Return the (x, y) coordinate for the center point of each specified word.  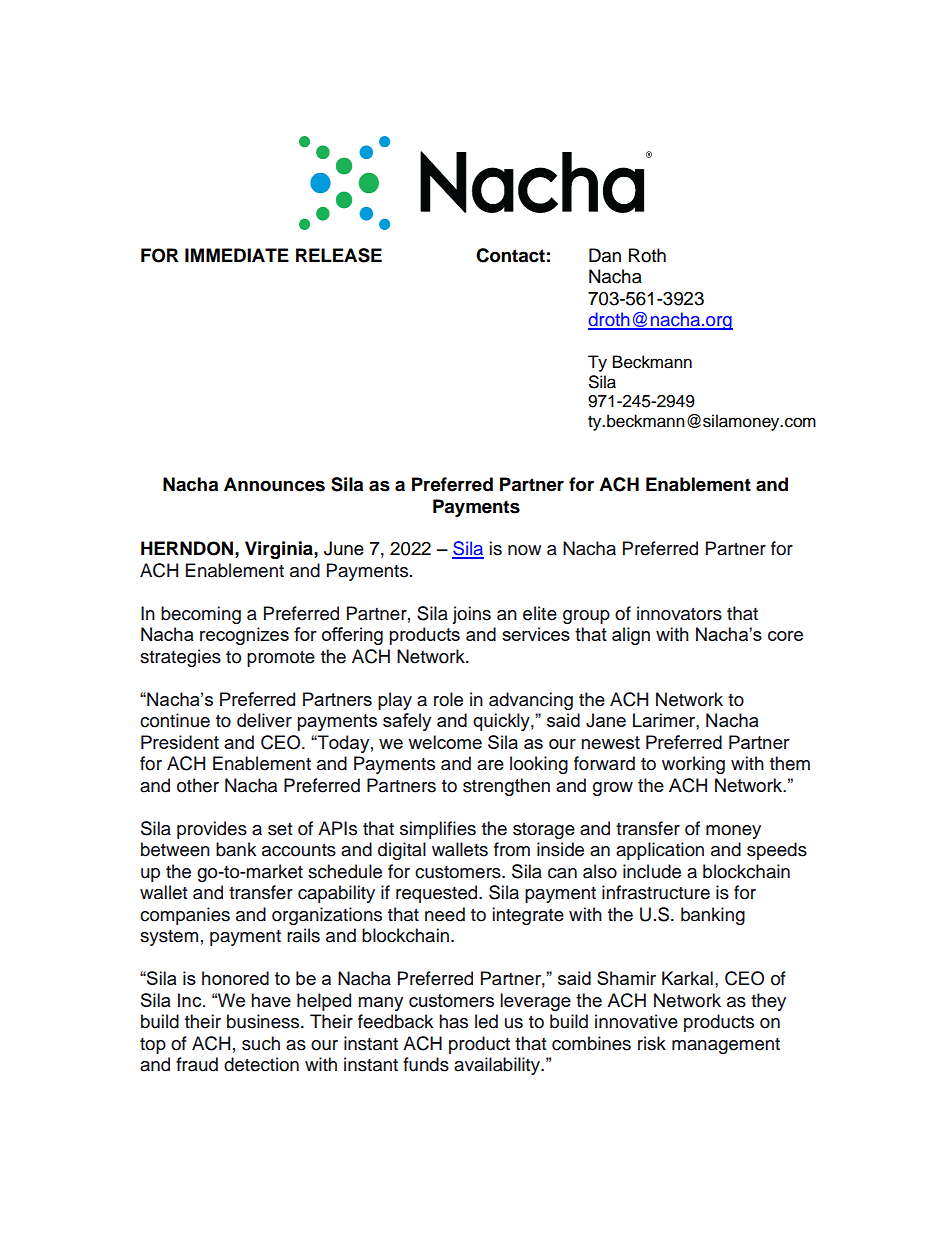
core (785, 636)
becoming (201, 615)
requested (438, 894)
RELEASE (339, 255)
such (261, 1043)
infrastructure (656, 892)
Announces (274, 484)
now (524, 550)
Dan (605, 255)
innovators (679, 613)
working (693, 765)
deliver (264, 720)
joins (471, 615)
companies (185, 916)
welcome (445, 742)
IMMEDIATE (237, 255)
